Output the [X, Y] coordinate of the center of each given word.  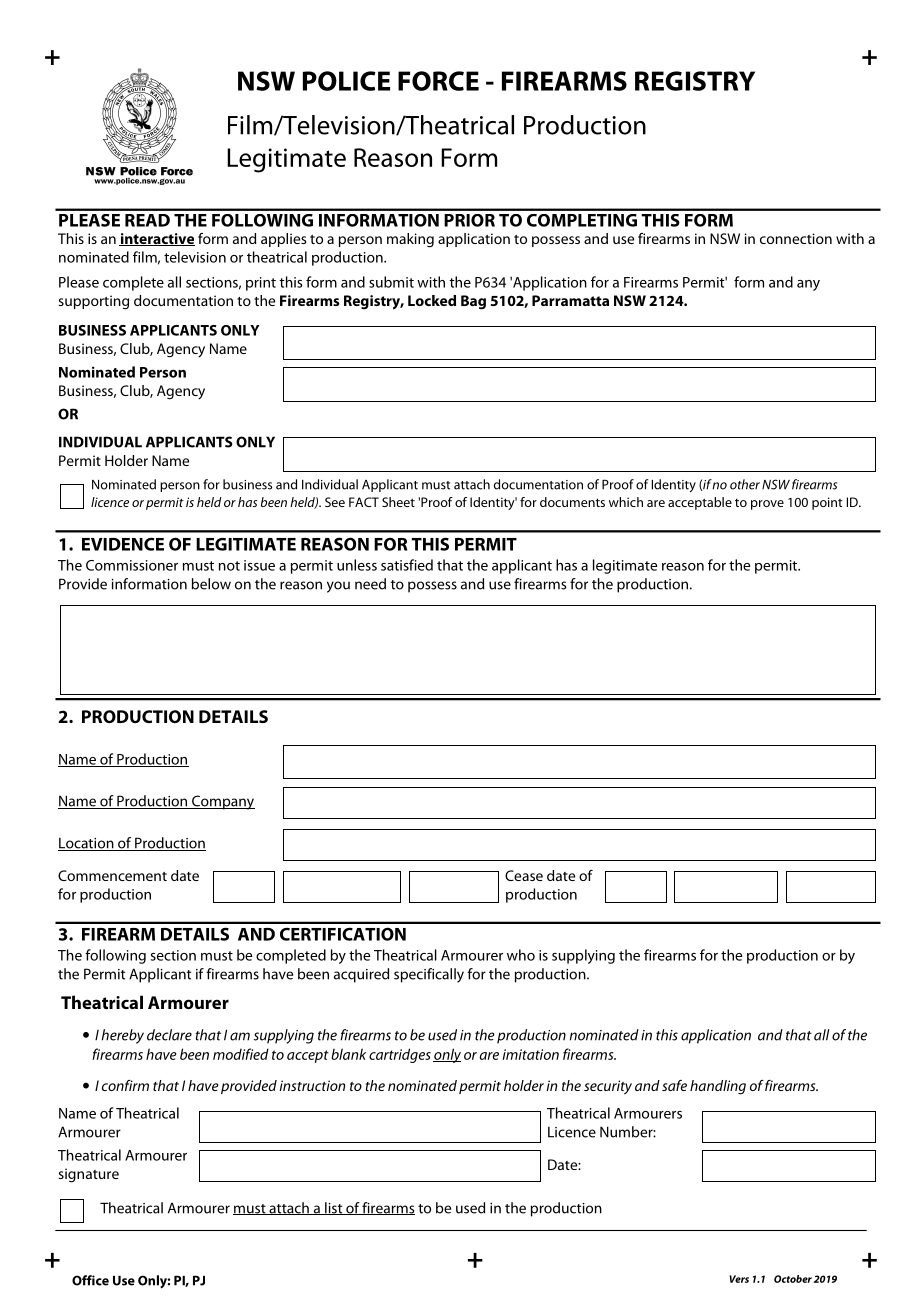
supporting [93, 302]
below [211, 584]
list [334, 1208]
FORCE [438, 81]
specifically [429, 975]
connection [796, 238]
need [370, 584]
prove [767, 505]
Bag [473, 302]
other [745, 484]
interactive [157, 239]
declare [169, 1035]
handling [718, 1087]
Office [90, 1280]
